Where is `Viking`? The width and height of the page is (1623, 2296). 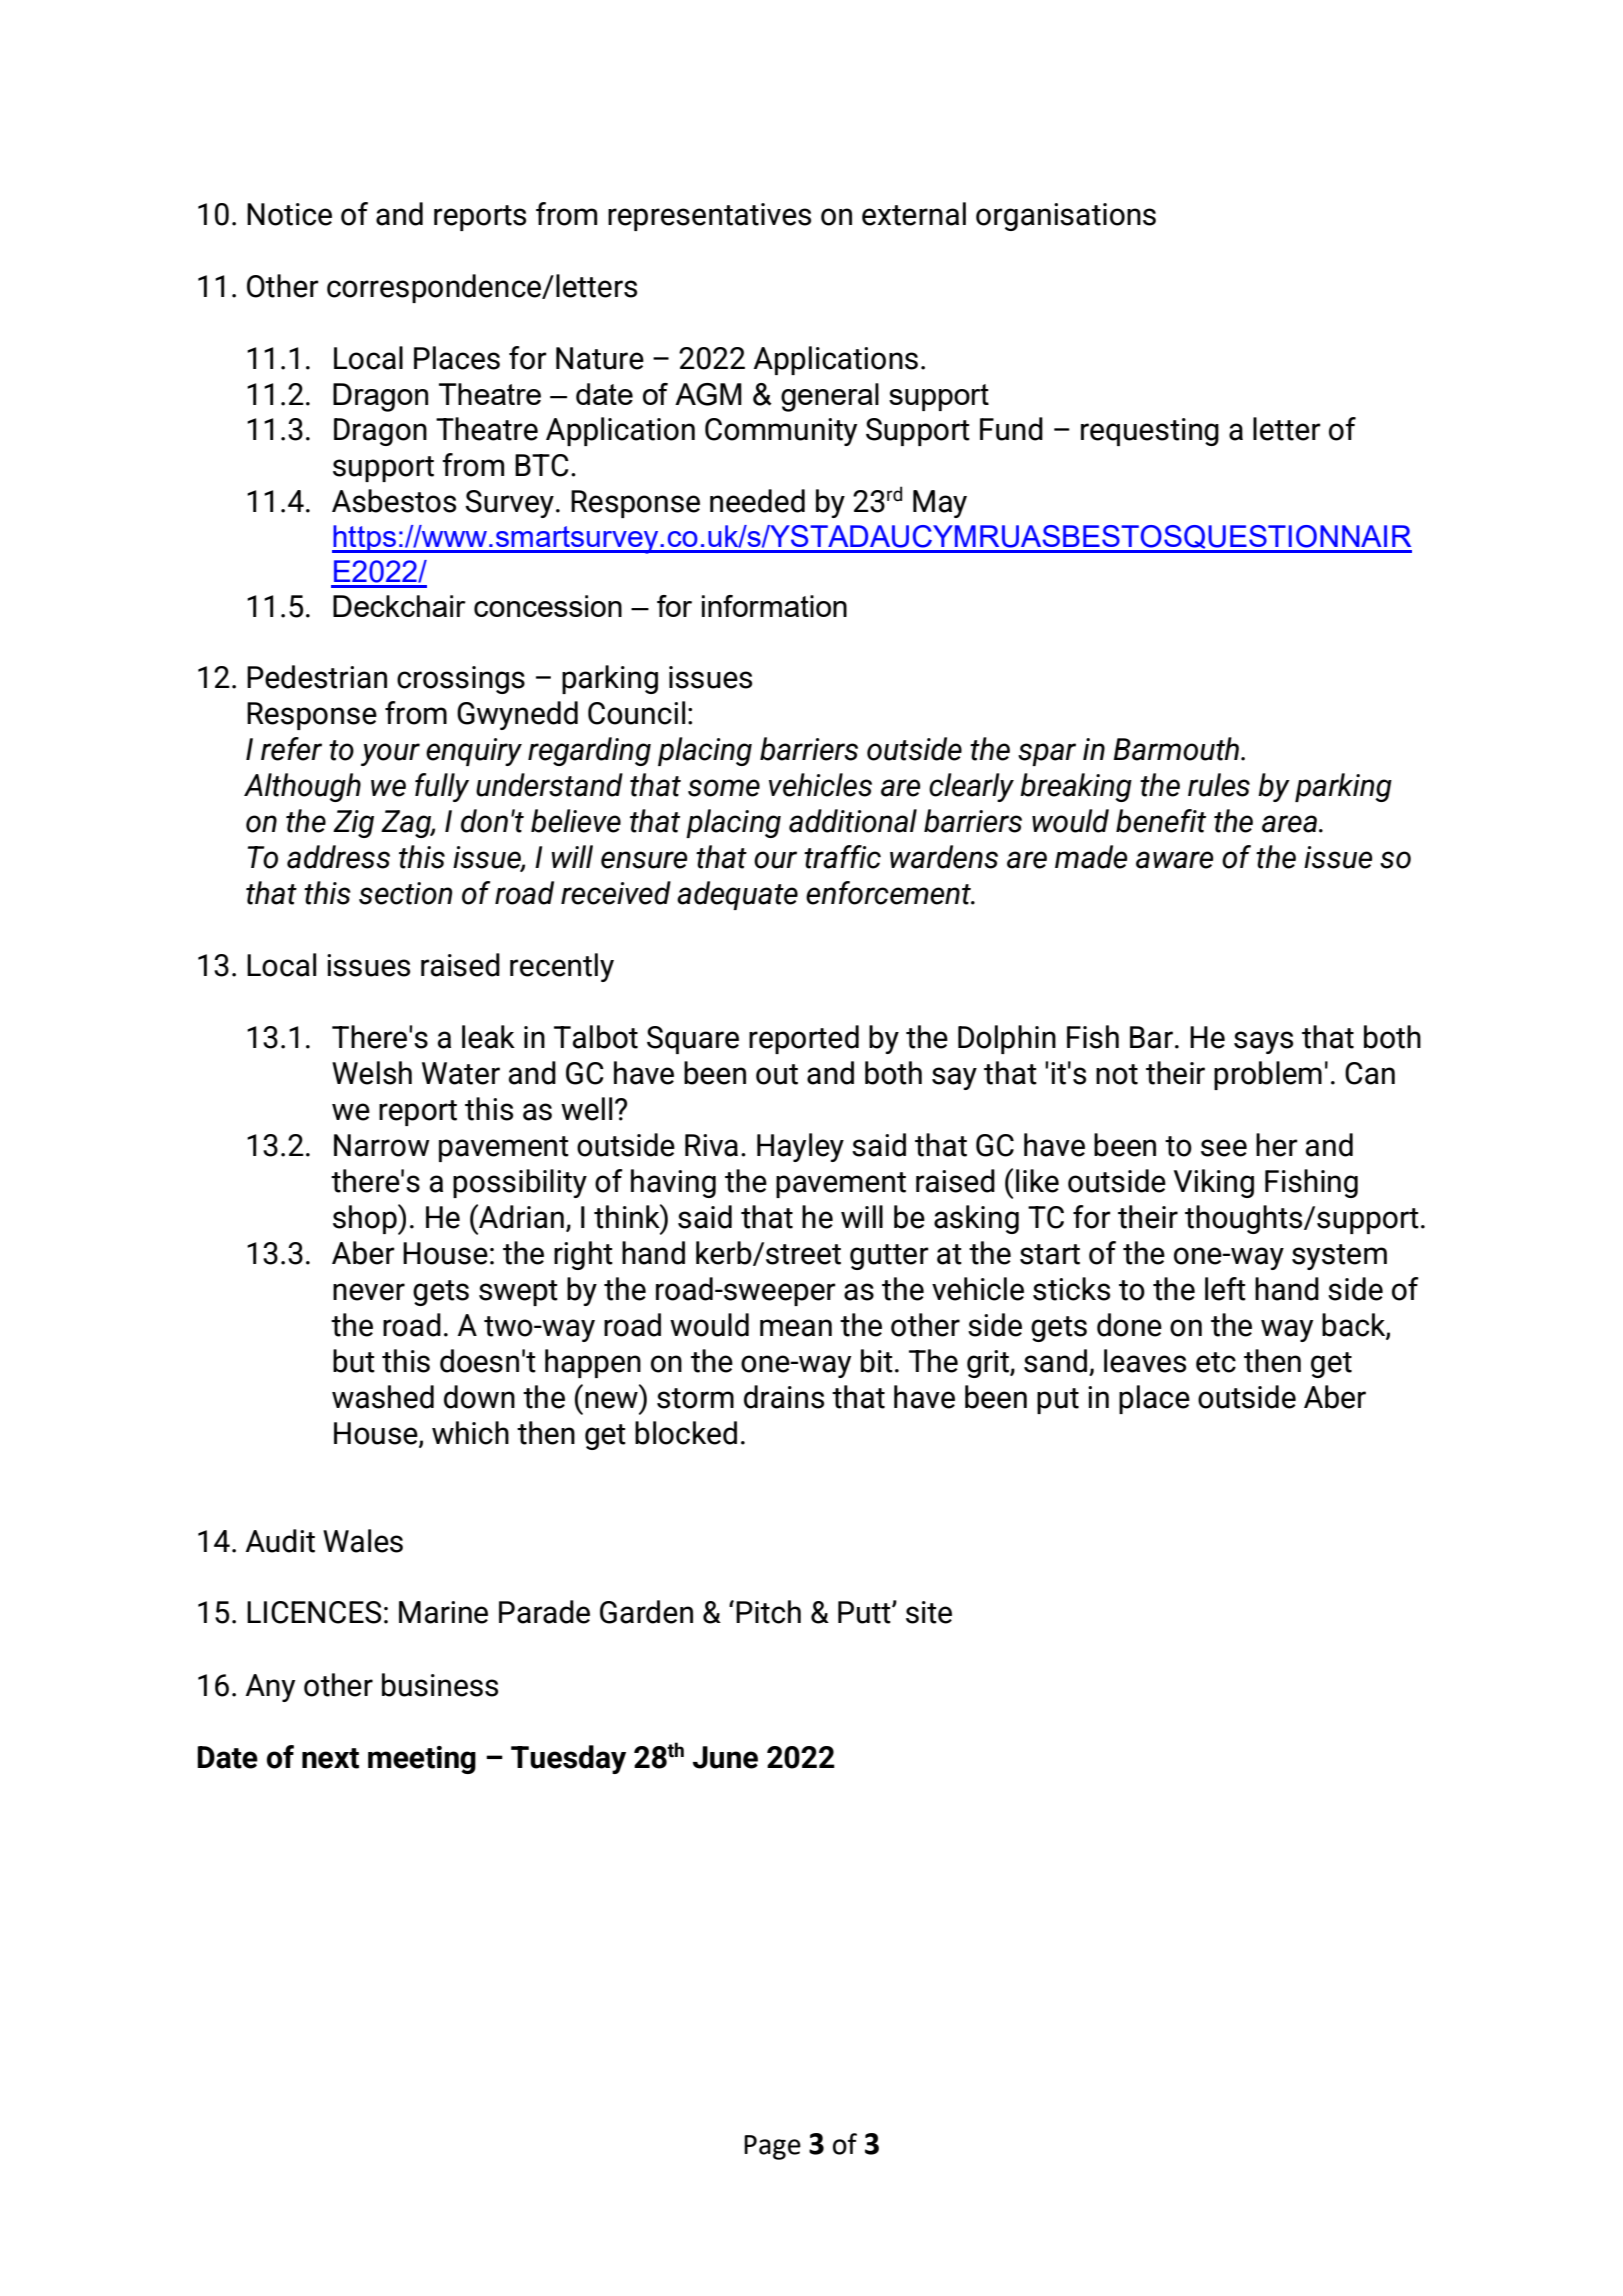
Viking is located at coordinates (1214, 1183).
